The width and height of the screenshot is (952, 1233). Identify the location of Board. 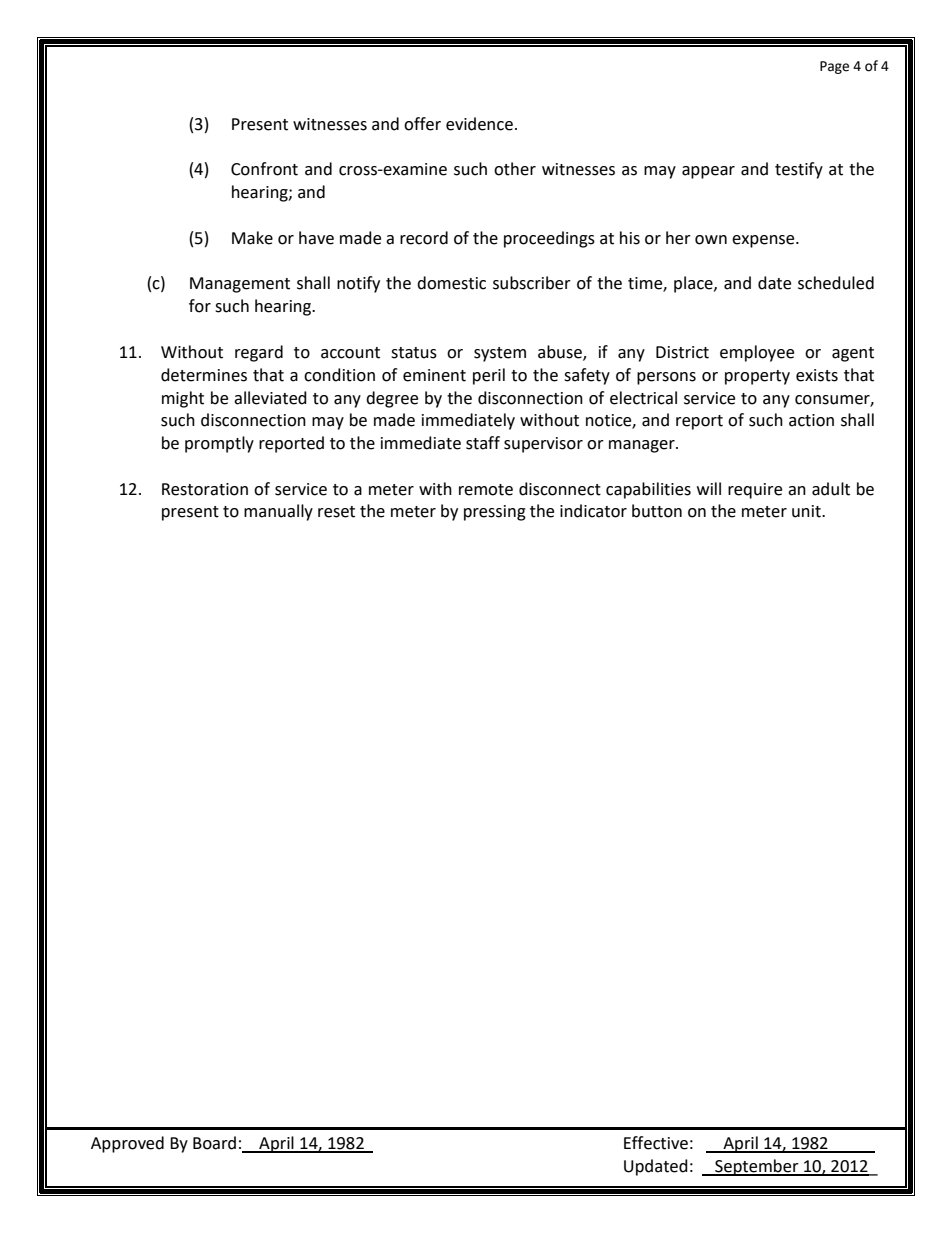
(214, 1143).
